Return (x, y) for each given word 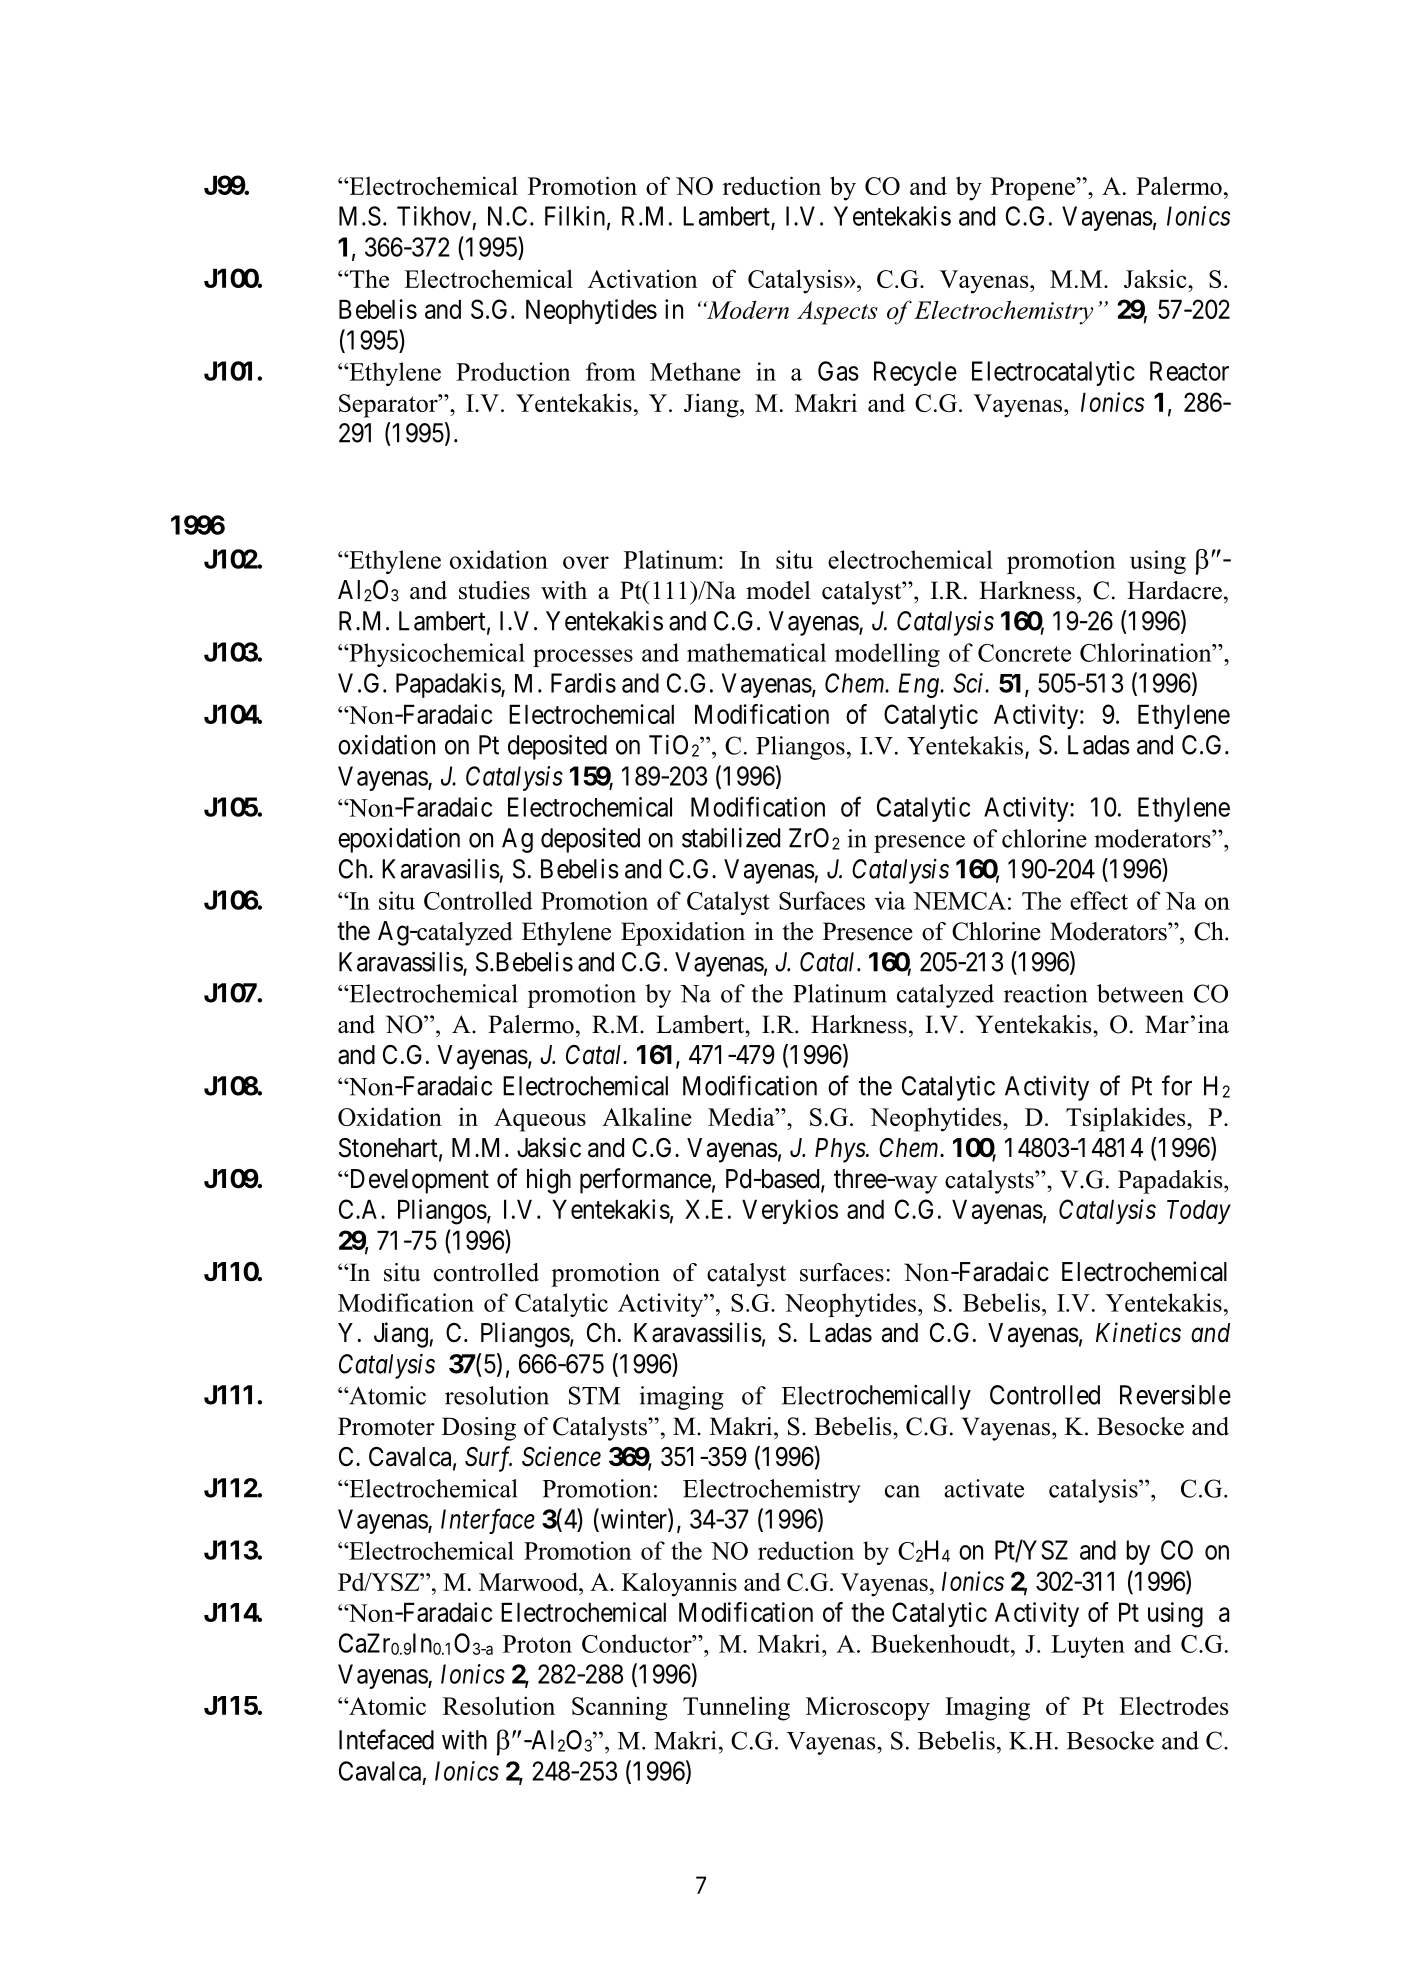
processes (583, 658)
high (549, 1181)
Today (1199, 1212)
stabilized (731, 837)
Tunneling (736, 1708)
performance (645, 1181)
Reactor (1189, 371)
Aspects (837, 313)
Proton (537, 1644)
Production (513, 371)
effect (1099, 900)
